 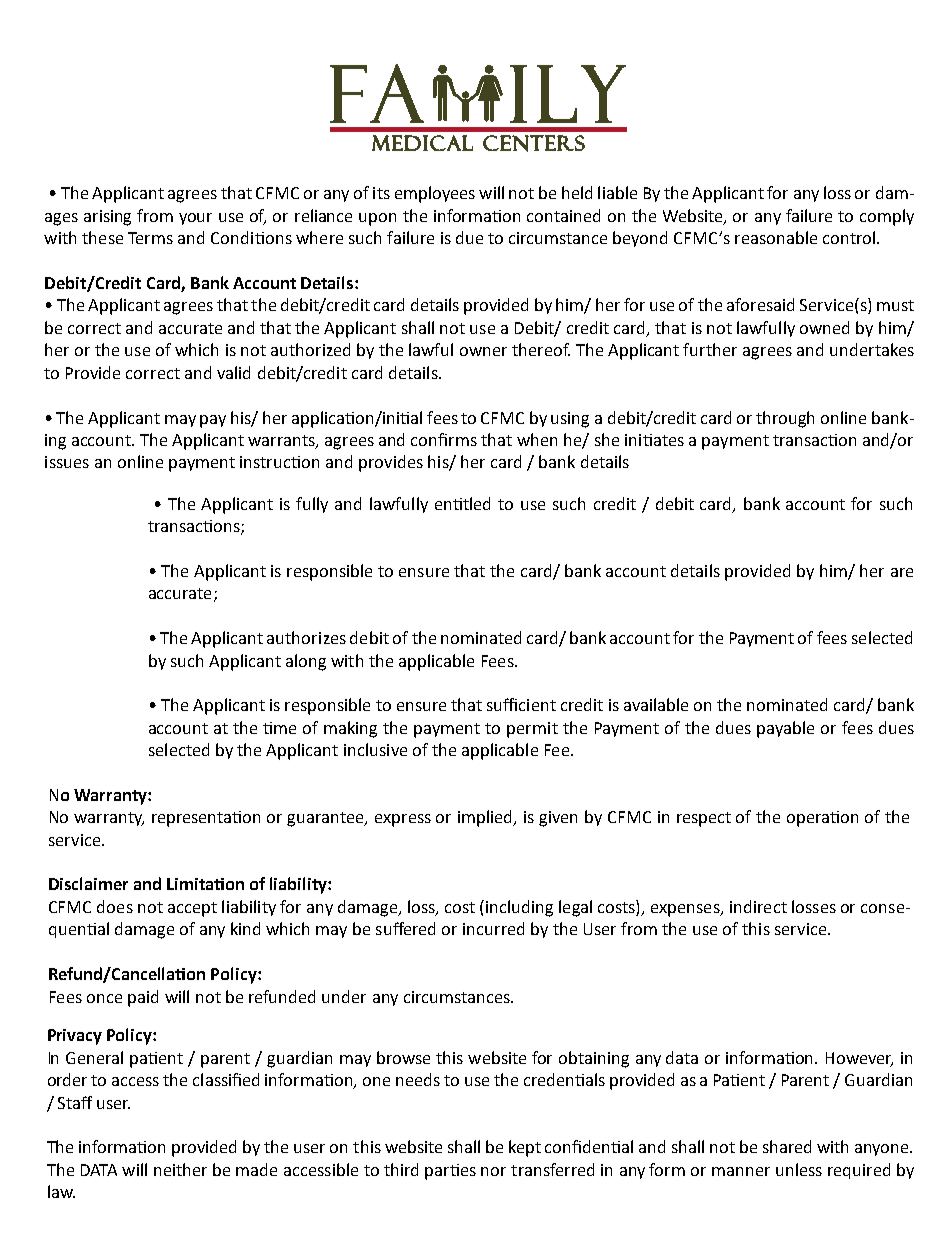 I want to click on employees, so click(x=435, y=194).
